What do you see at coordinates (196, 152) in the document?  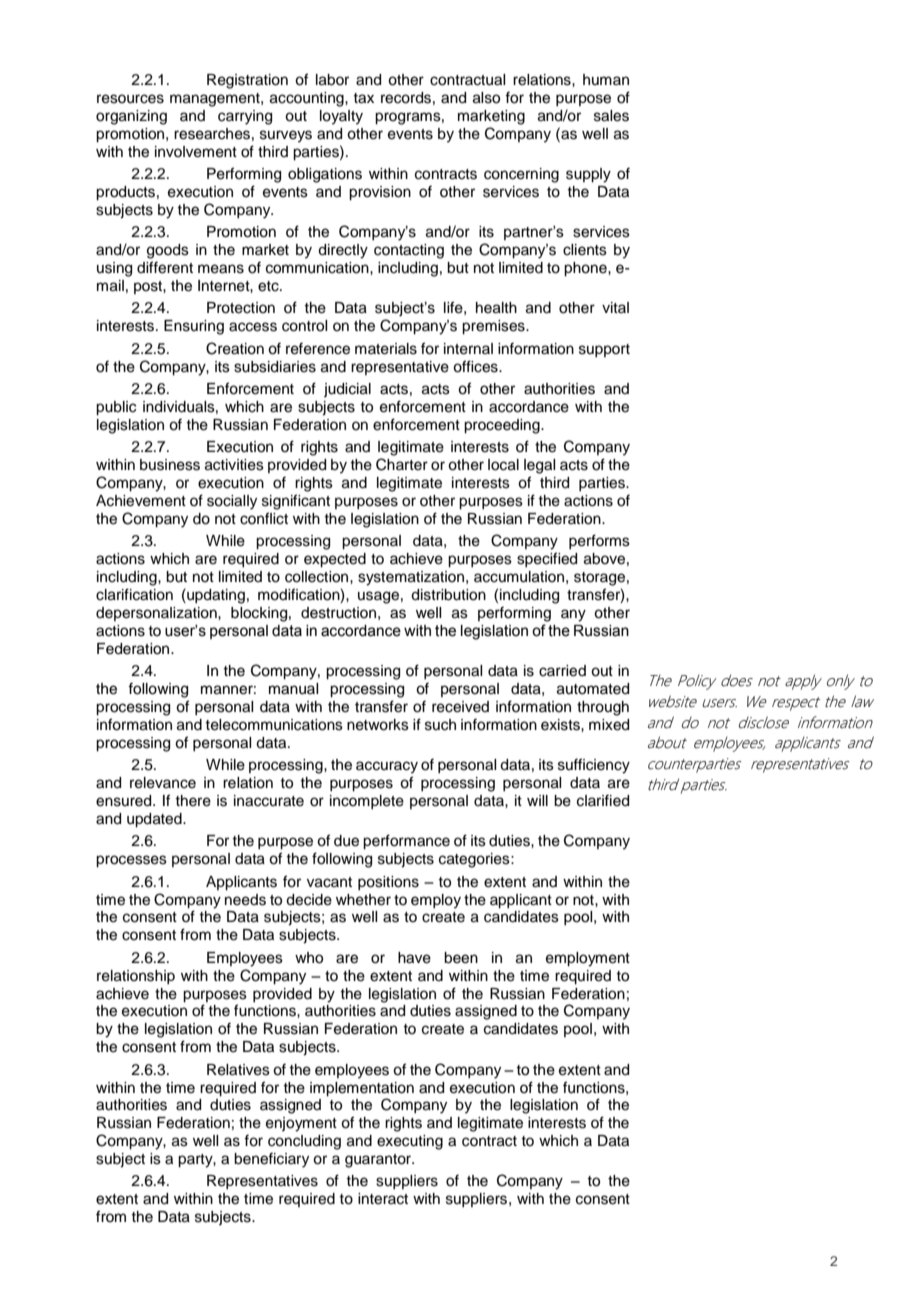 I see `involvement` at bounding box center [196, 152].
